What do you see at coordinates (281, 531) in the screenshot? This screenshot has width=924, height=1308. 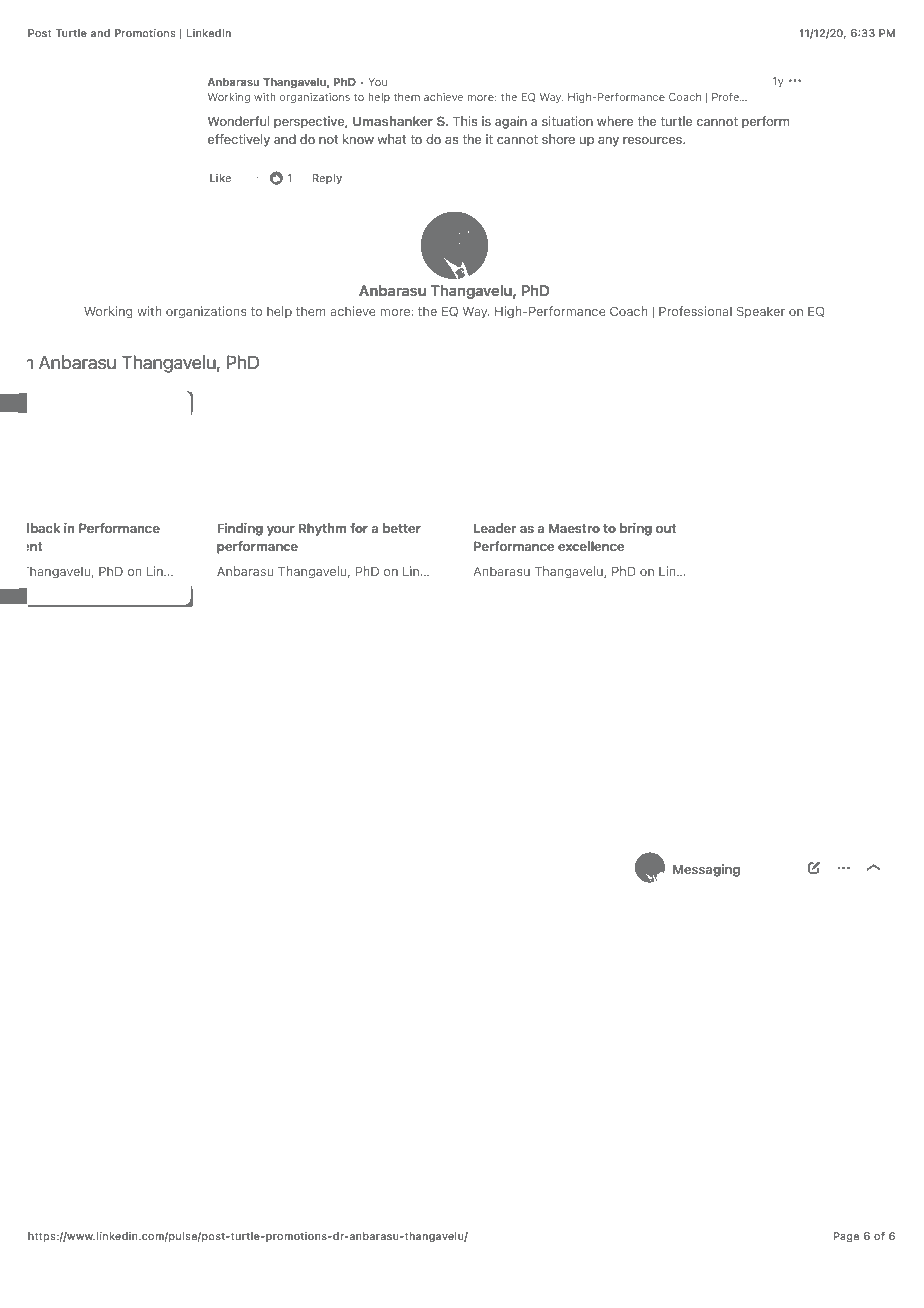 I see `your` at bounding box center [281, 531].
